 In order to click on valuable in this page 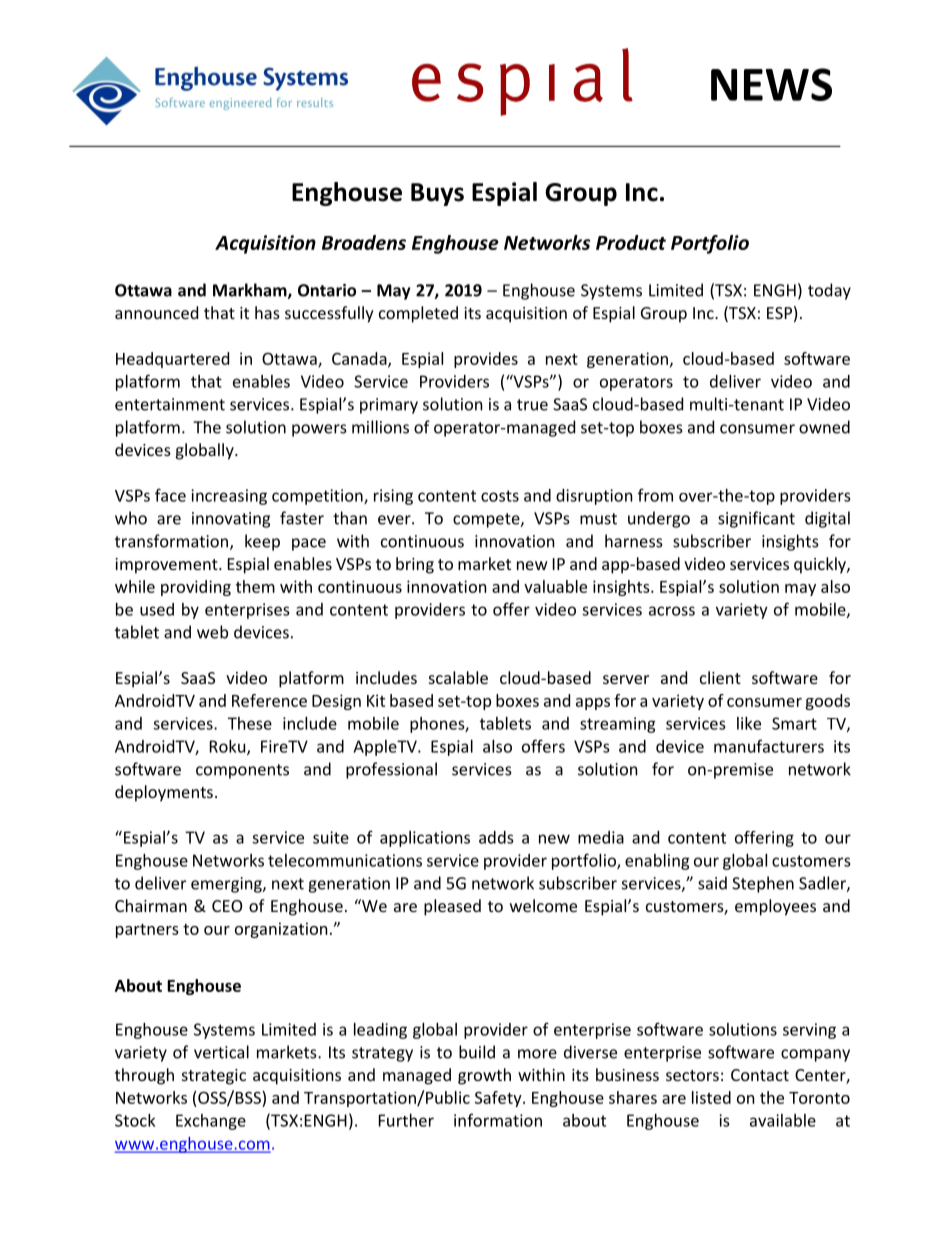, I will do `click(555, 586)`.
